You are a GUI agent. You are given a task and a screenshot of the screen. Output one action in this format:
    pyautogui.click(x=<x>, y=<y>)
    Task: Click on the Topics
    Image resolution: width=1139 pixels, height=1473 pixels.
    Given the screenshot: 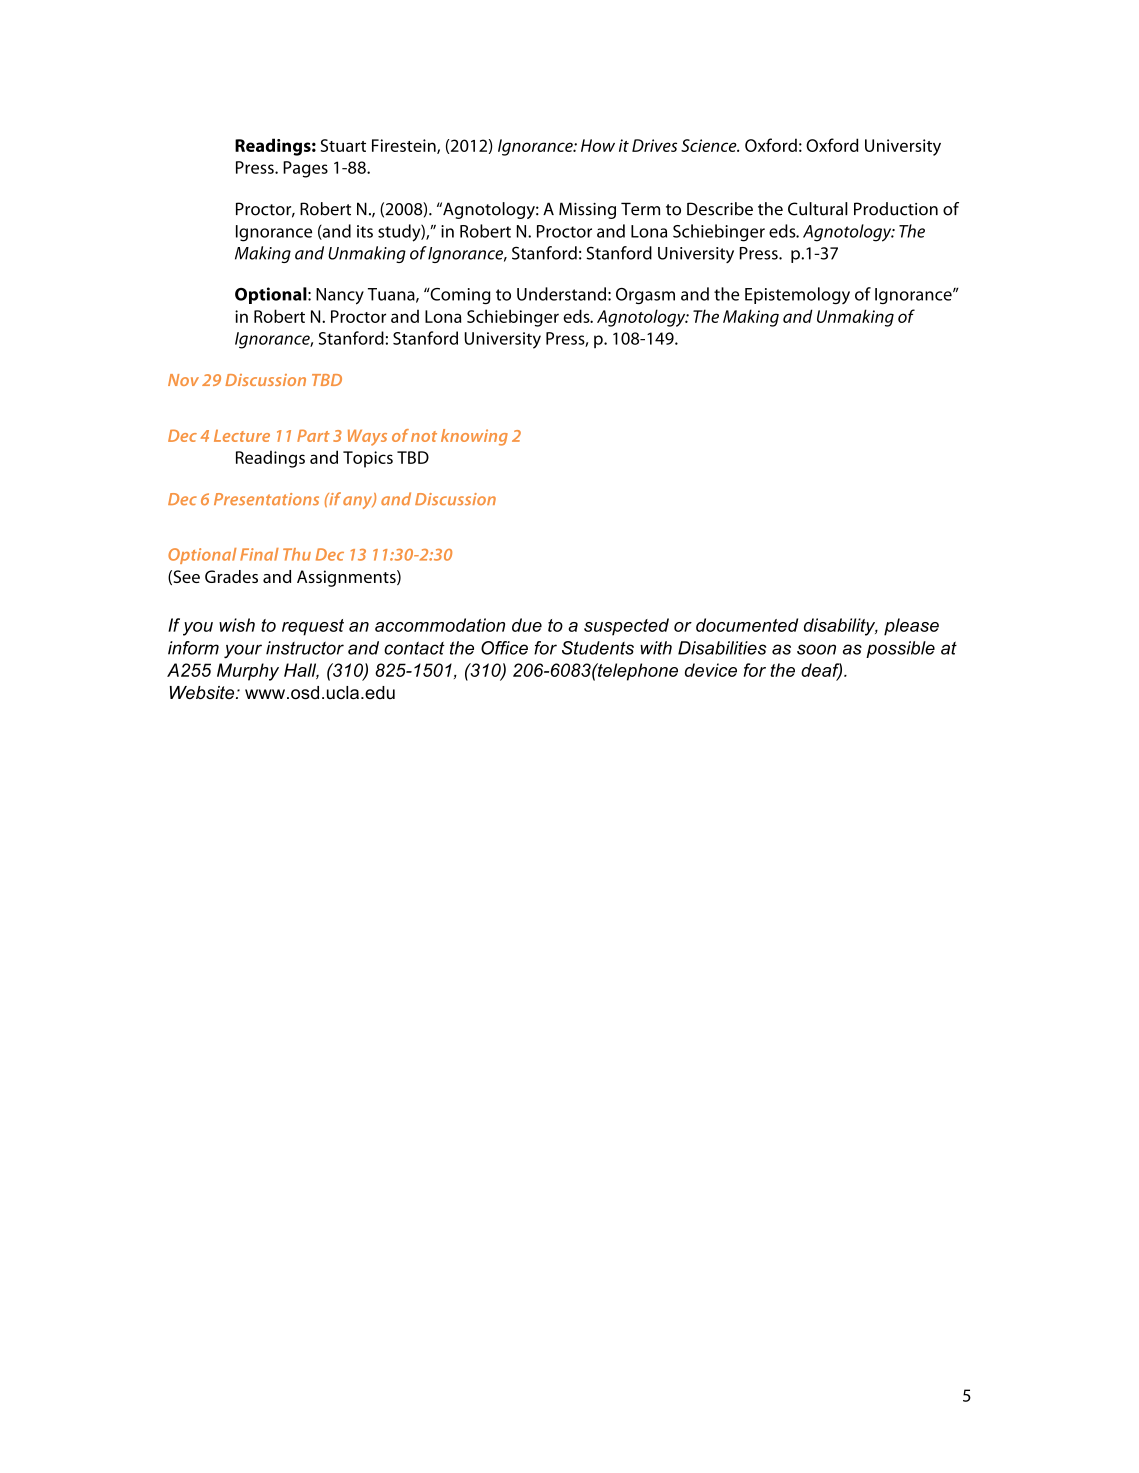 What is the action you would take?
    pyautogui.click(x=368, y=459)
